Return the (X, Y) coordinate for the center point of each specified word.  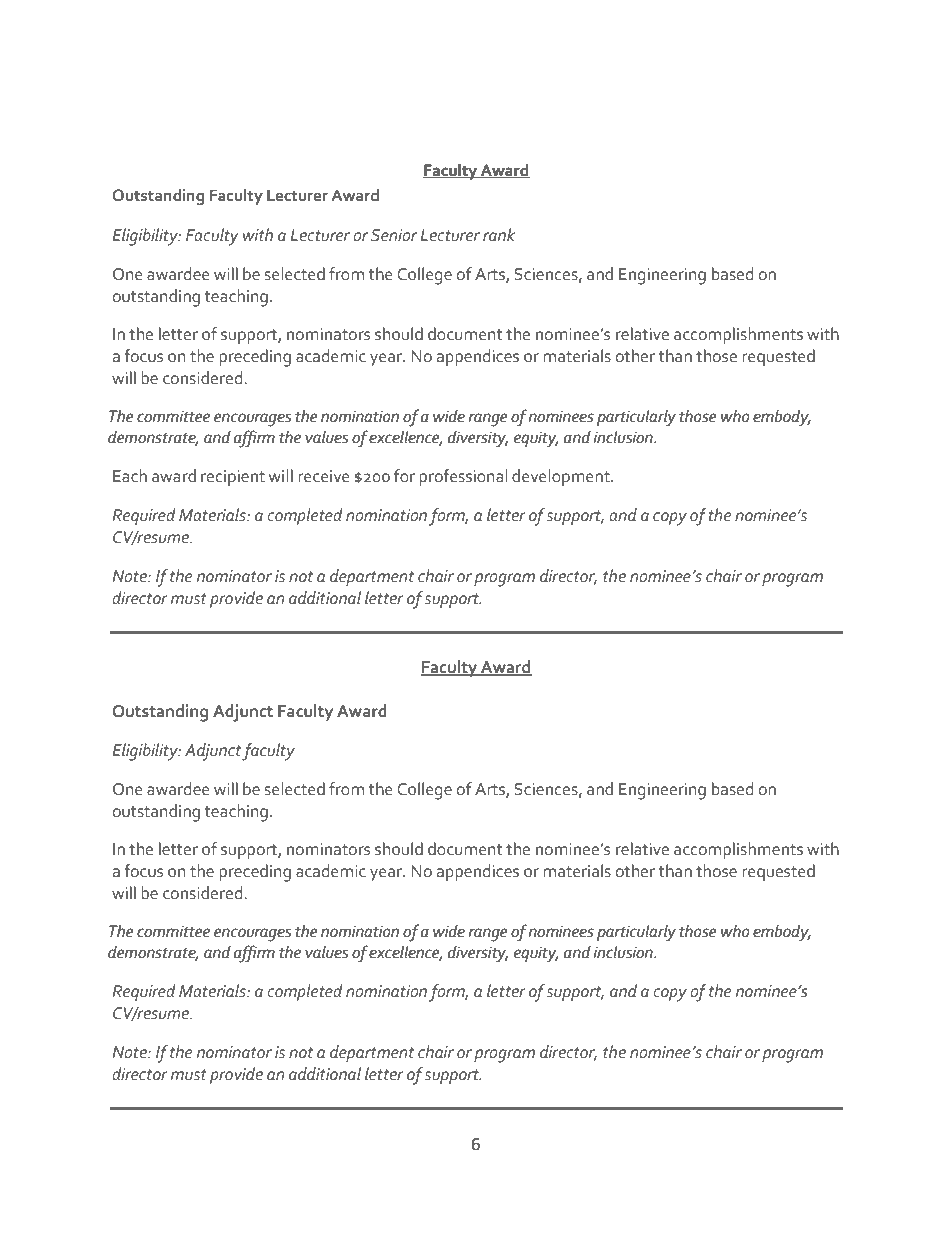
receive (323, 476)
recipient (233, 478)
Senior (394, 235)
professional (463, 477)
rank (499, 235)
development (562, 477)
